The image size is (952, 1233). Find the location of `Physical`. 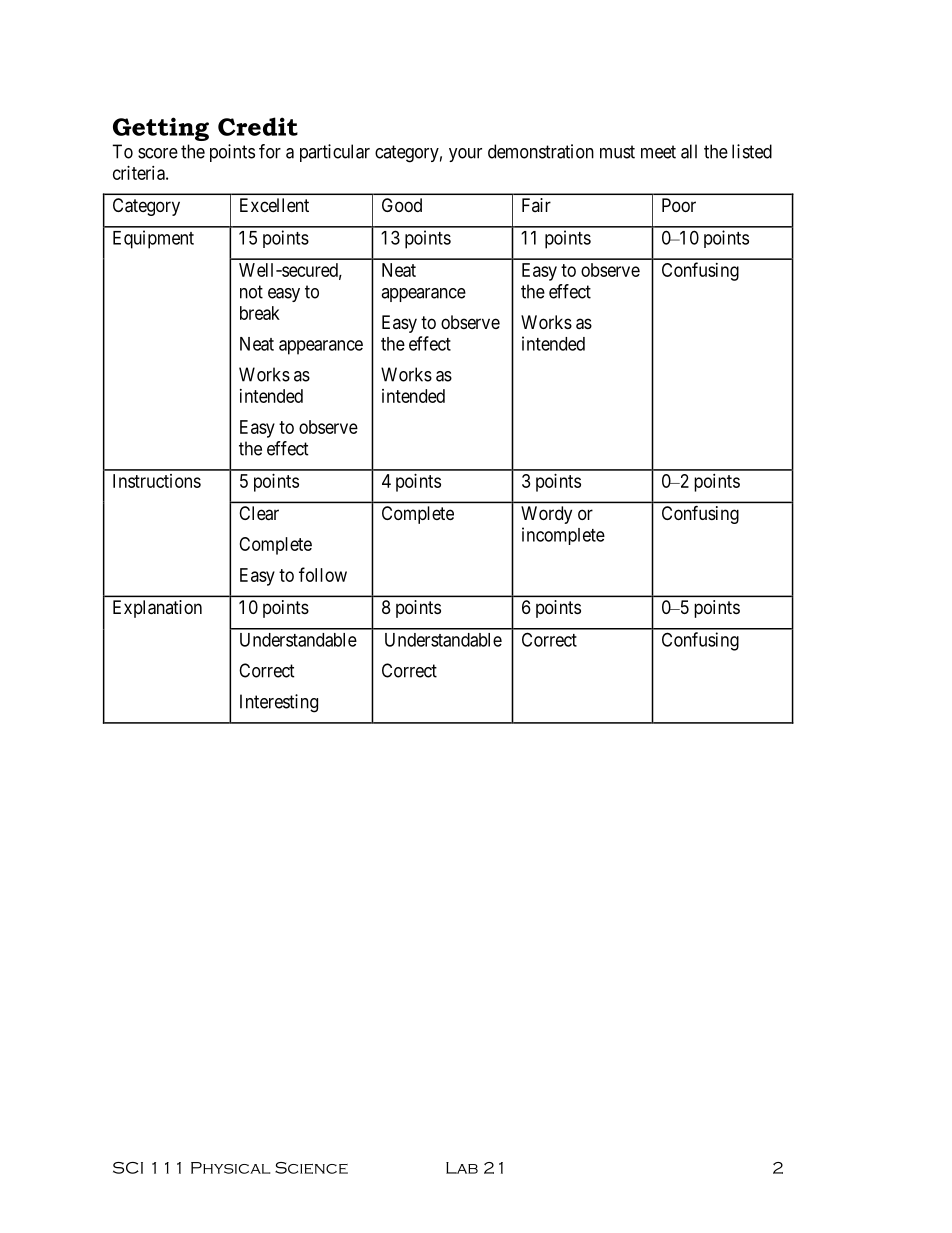

Physical is located at coordinates (230, 1168).
